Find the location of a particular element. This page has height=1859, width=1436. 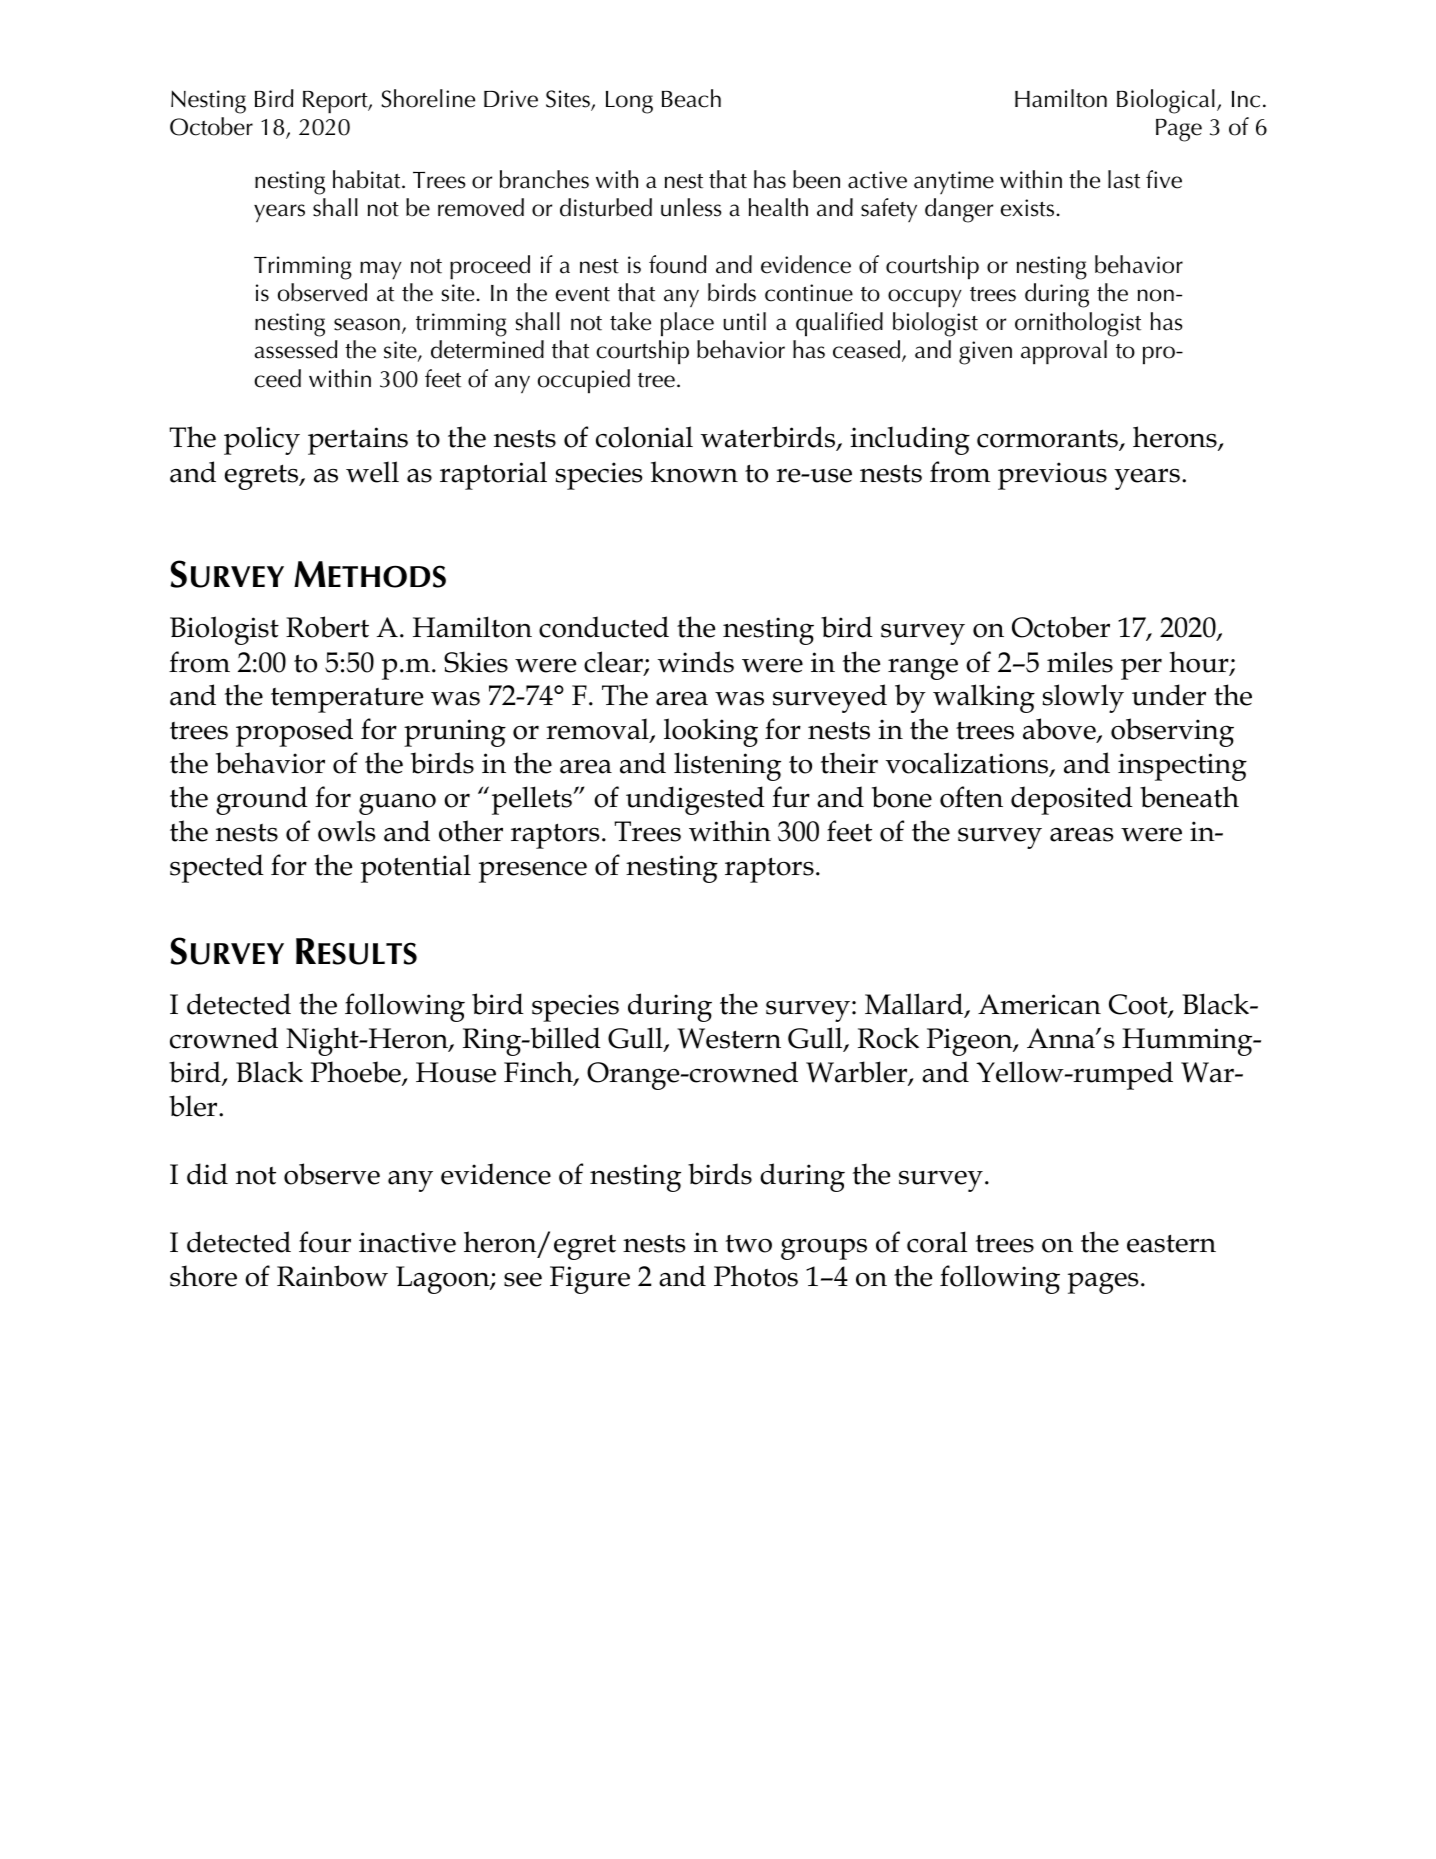

last is located at coordinates (1124, 179).
